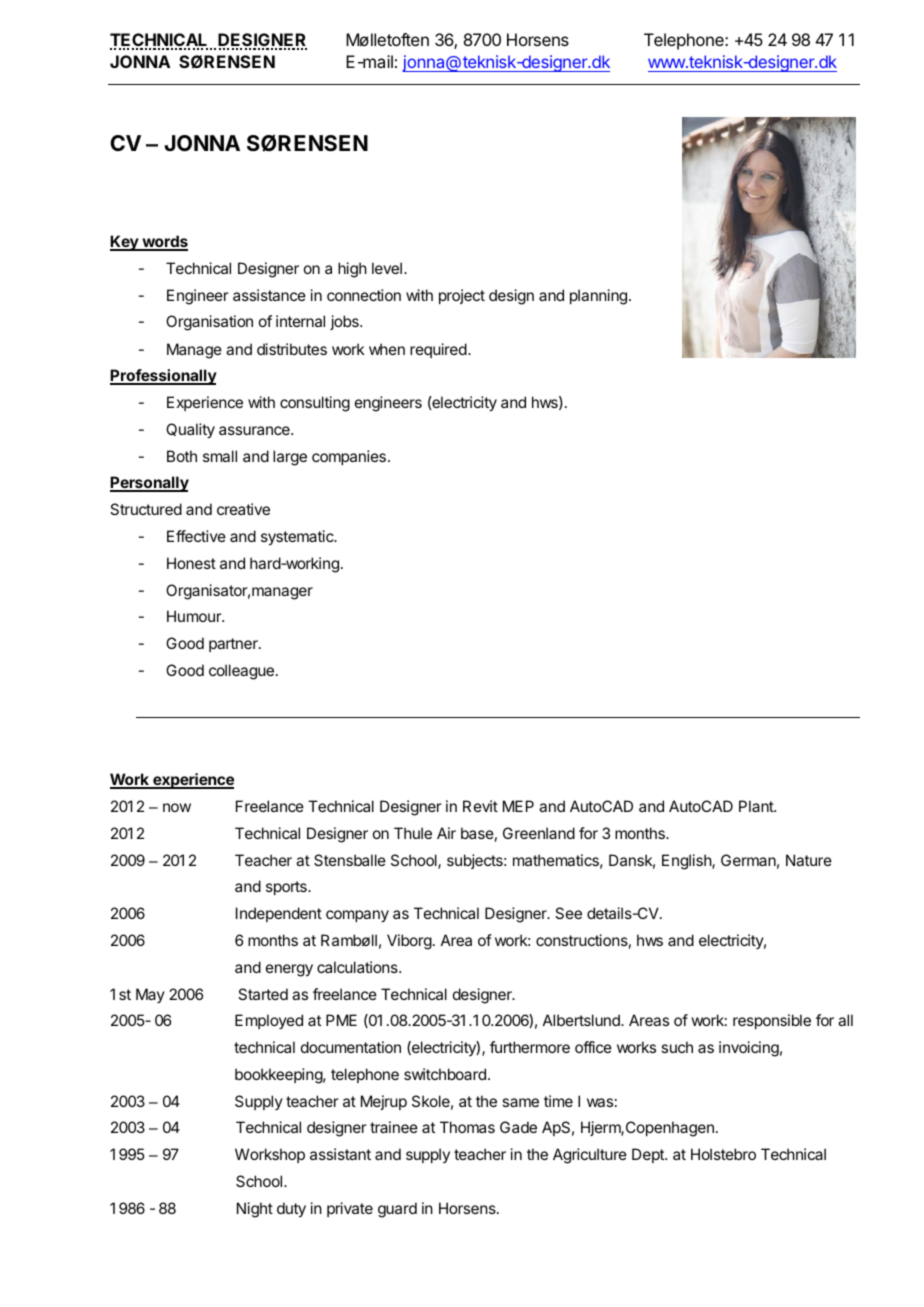 The width and height of the screenshot is (924, 1307). Describe the element at coordinates (598, 297) in the screenshot. I see `planning` at that location.
